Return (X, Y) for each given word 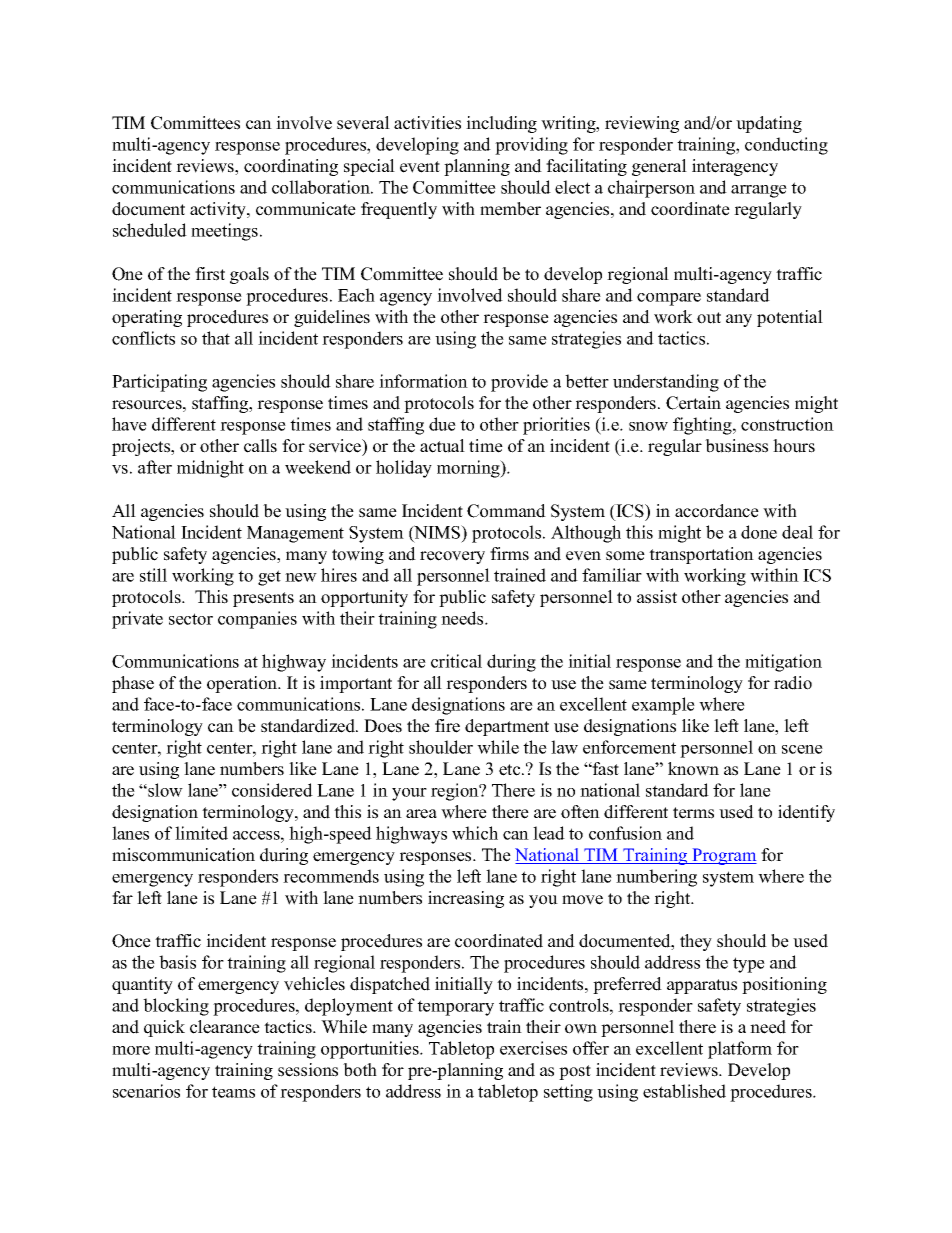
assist (657, 597)
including (501, 124)
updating (769, 124)
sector (191, 619)
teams (233, 1092)
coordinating (291, 167)
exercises (533, 1048)
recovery (452, 557)
